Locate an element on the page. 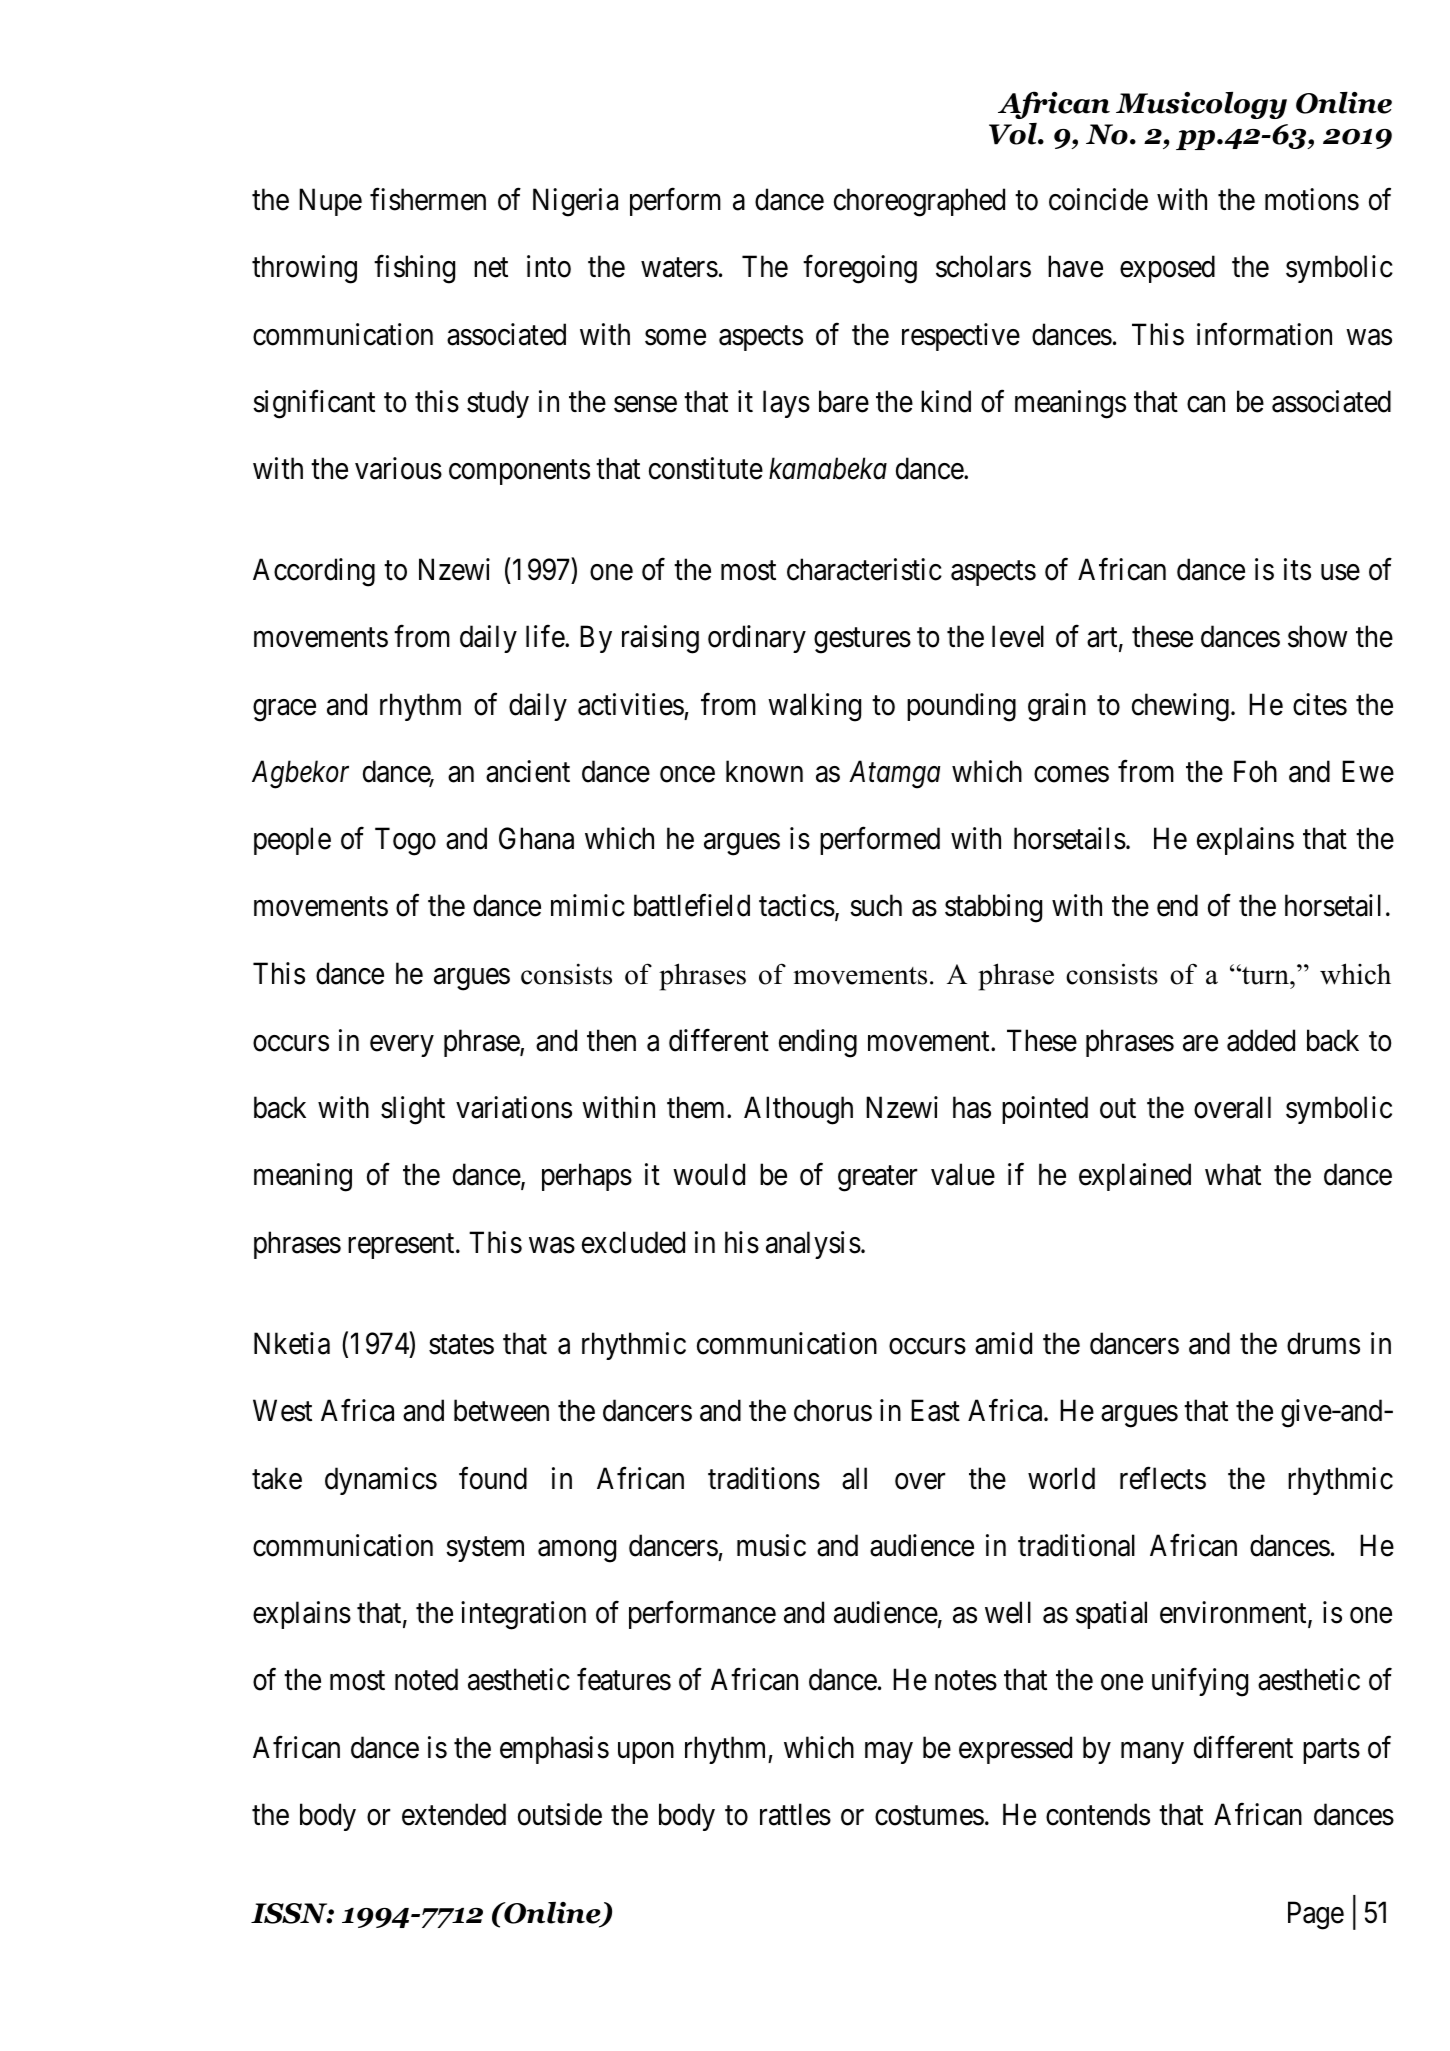 The height and width of the page is (2051, 1450). Page is located at coordinates (1316, 1916).
